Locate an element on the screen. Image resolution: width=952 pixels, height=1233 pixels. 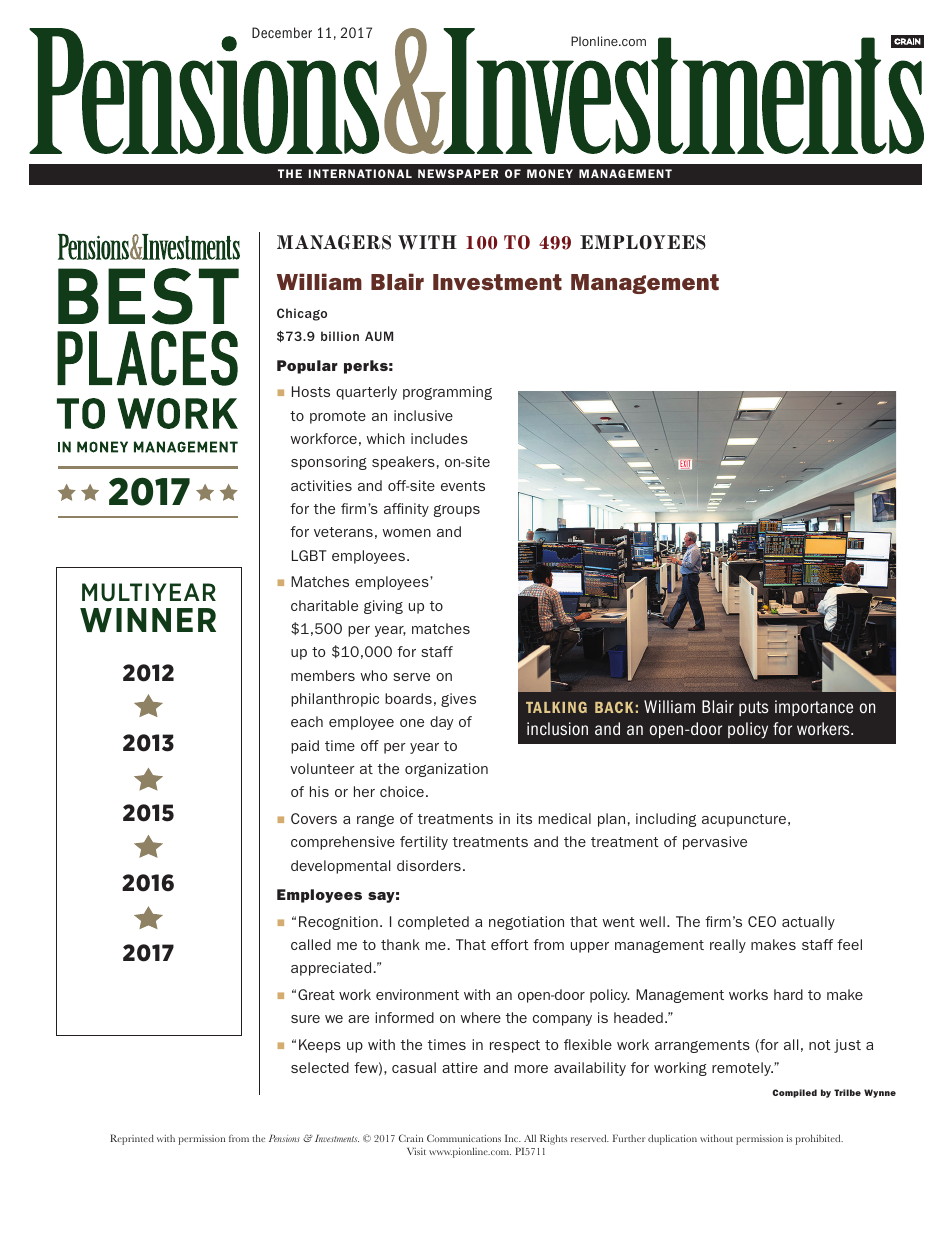
December is located at coordinates (282, 32).
